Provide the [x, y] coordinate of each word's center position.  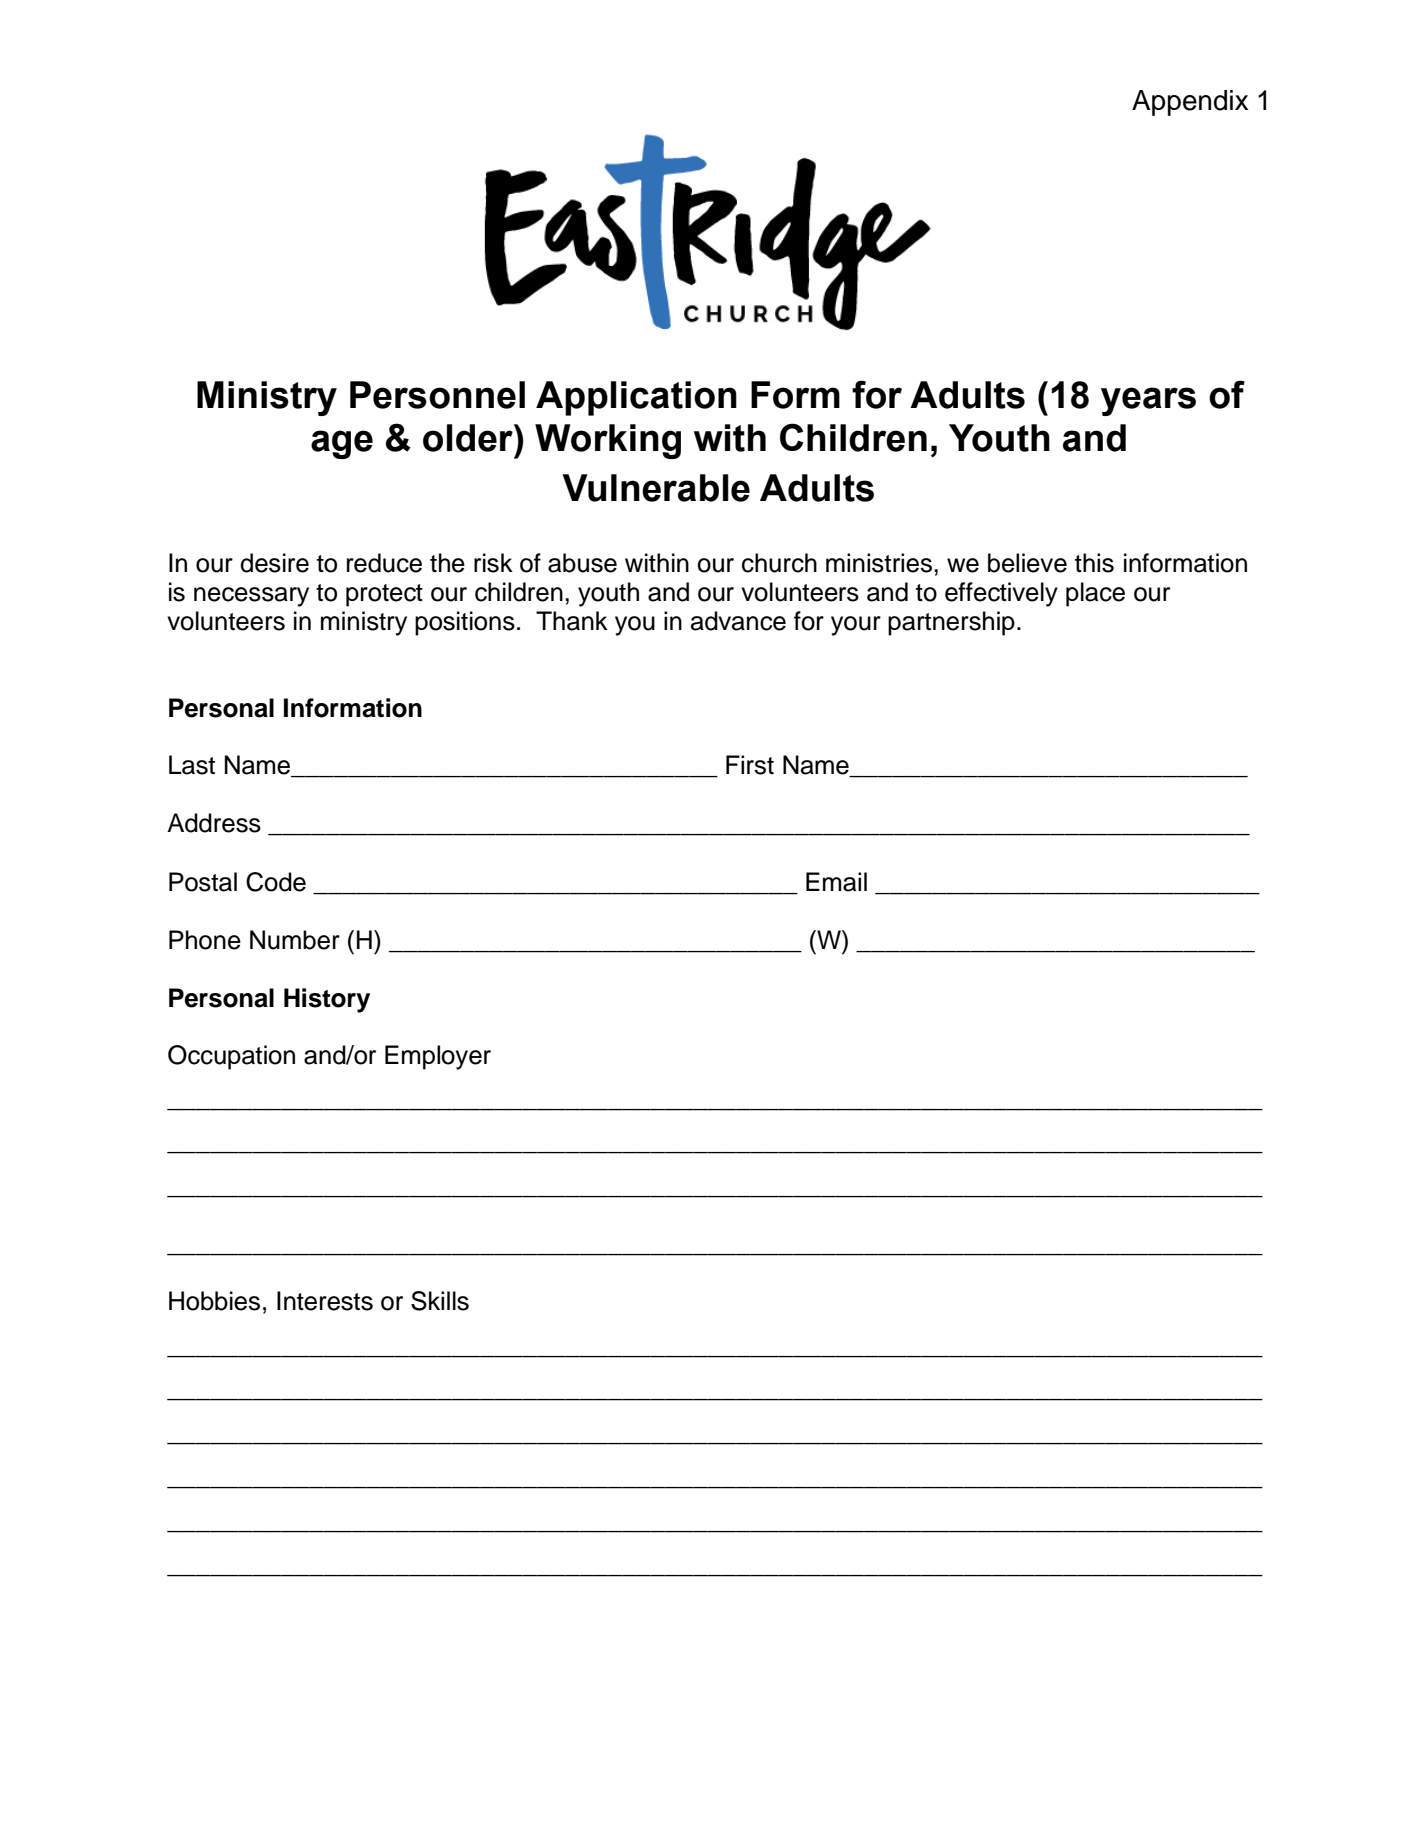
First [750, 765]
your [856, 626]
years [1148, 401]
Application [636, 398]
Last [192, 765]
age [342, 444]
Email [836, 882]
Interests [325, 1301]
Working [608, 441]
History [327, 1000]
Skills [440, 1301]
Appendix [1190, 103]
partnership [951, 623]
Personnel [437, 395]
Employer [438, 1057]
